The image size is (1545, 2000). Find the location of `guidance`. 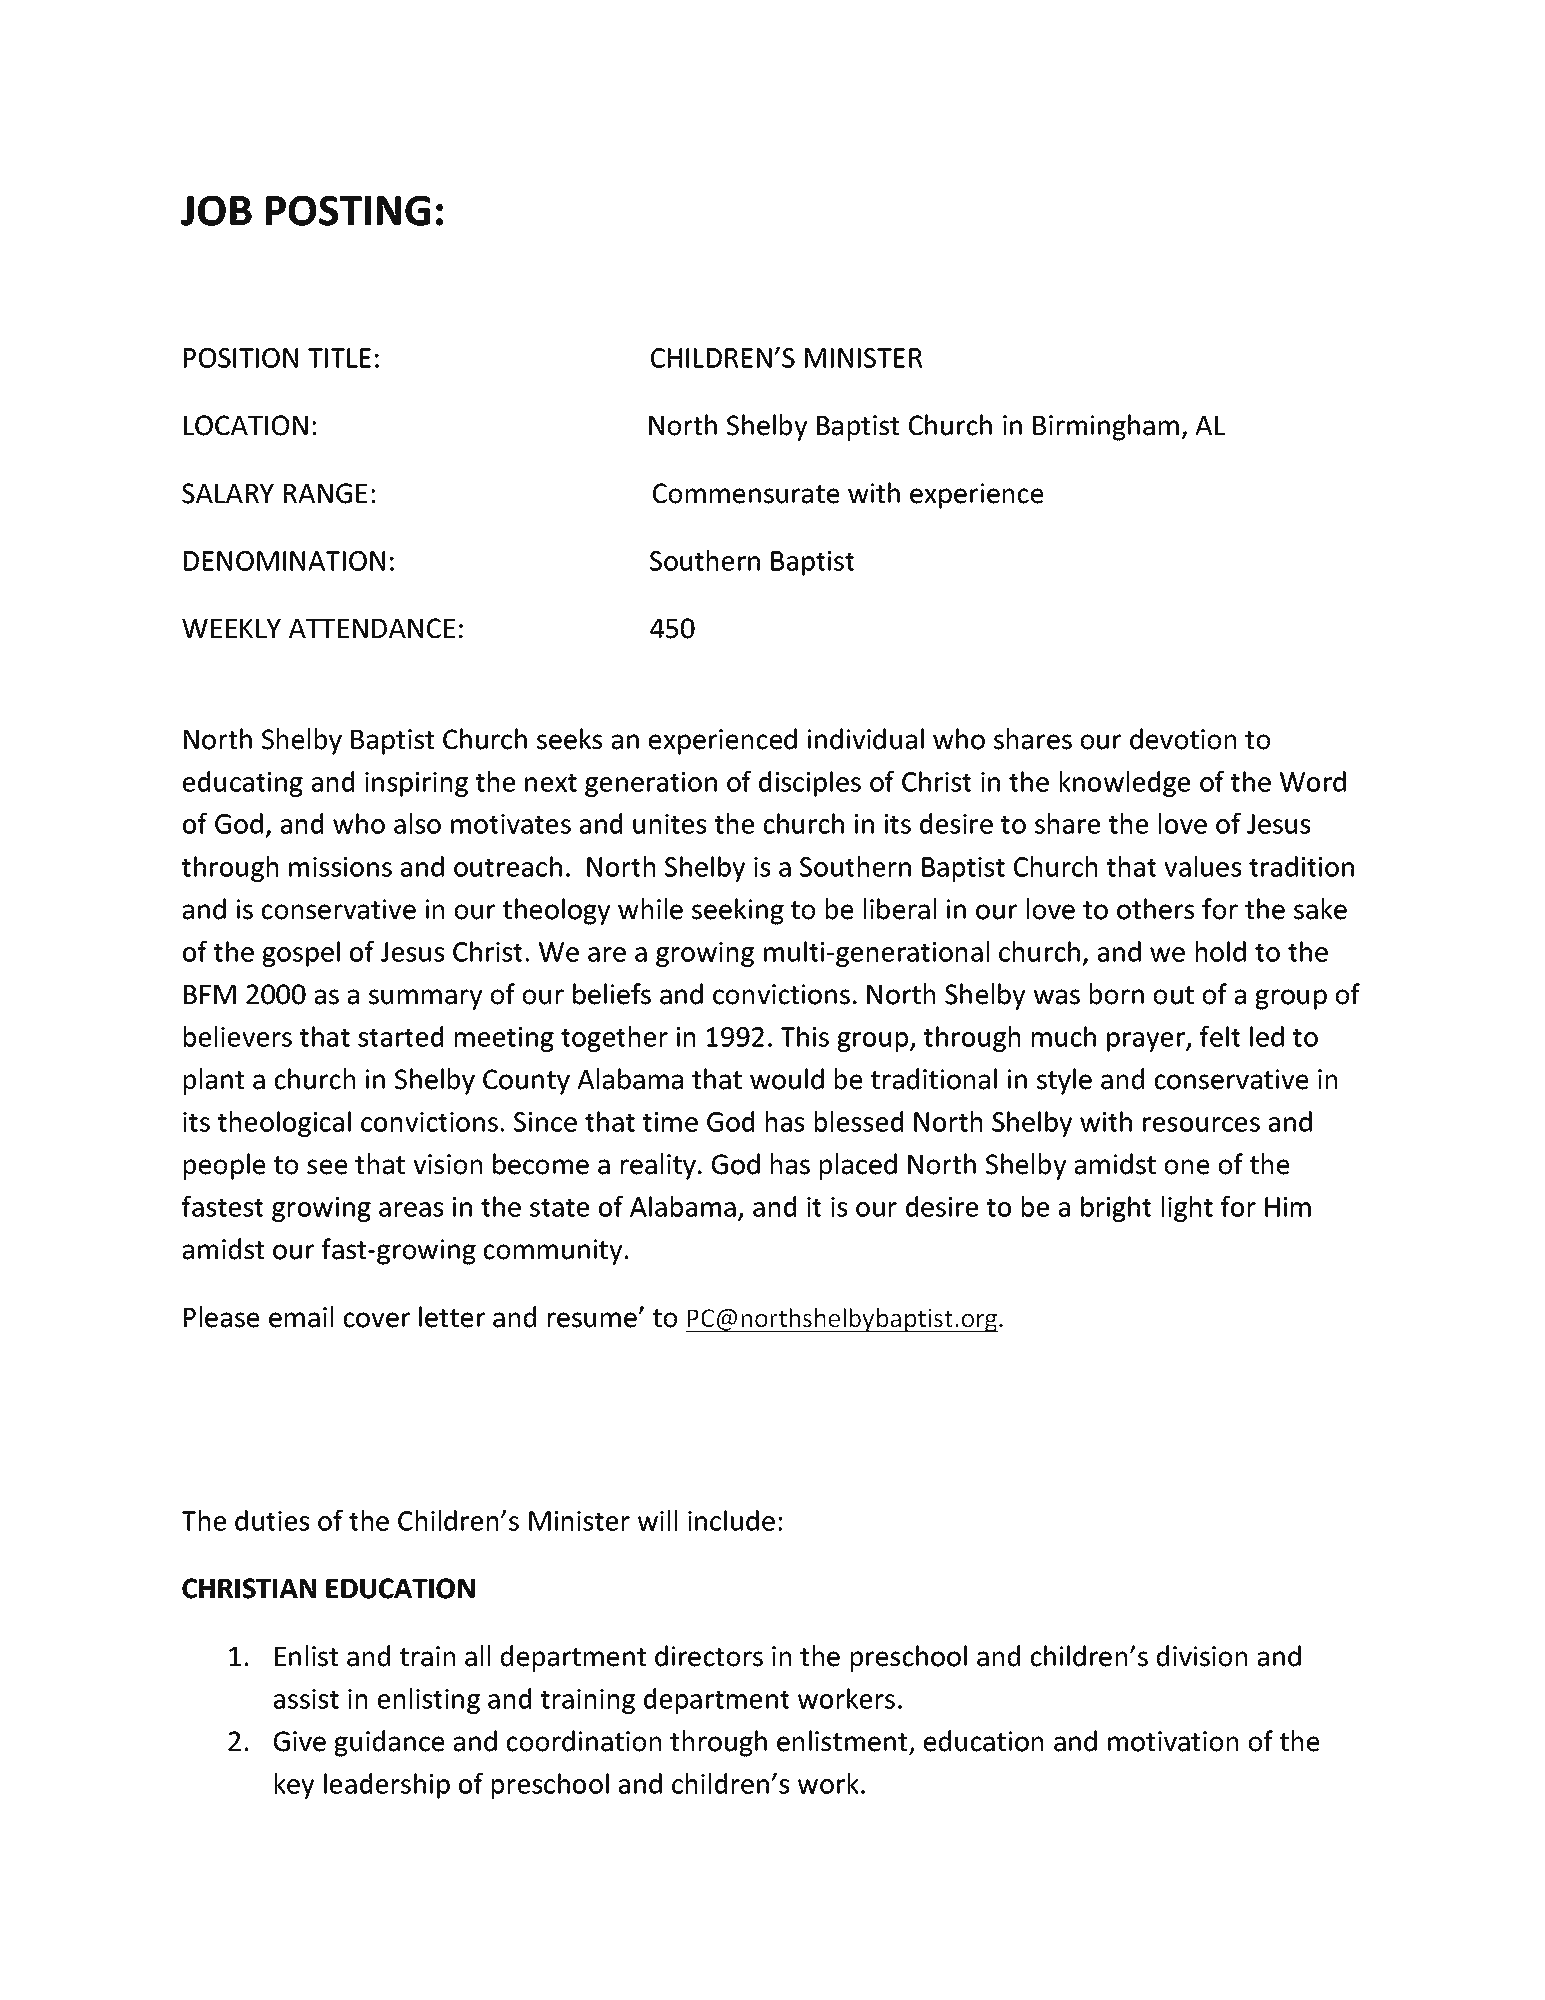

guidance is located at coordinates (389, 1743).
